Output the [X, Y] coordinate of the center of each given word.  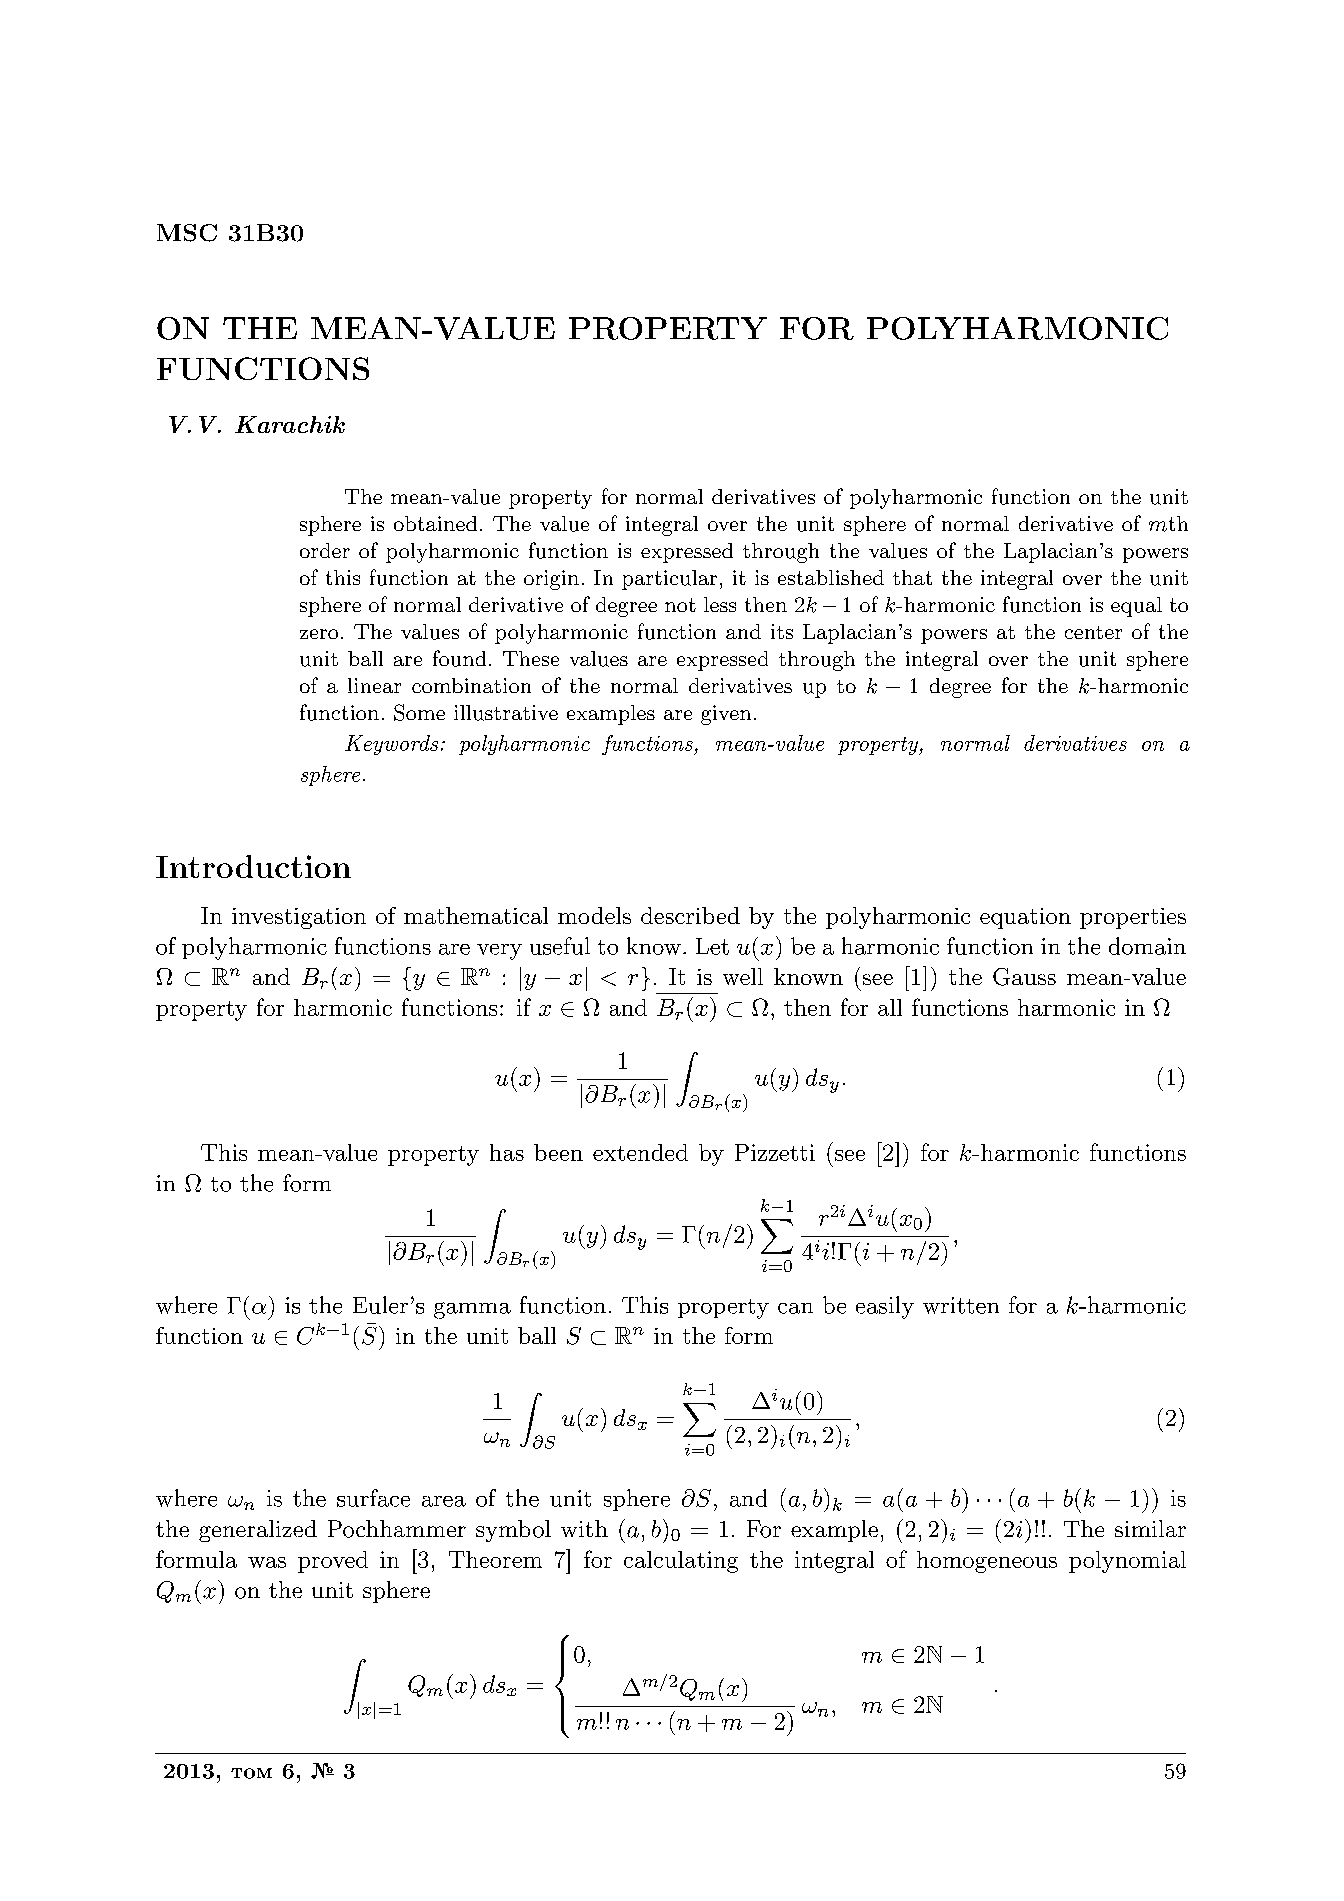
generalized [258, 1531]
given [726, 715]
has [507, 1152]
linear [374, 685]
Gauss [1024, 977]
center [1093, 632]
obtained [435, 523]
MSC [187, 233]
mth [1168, 524]
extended [640, 1152]
